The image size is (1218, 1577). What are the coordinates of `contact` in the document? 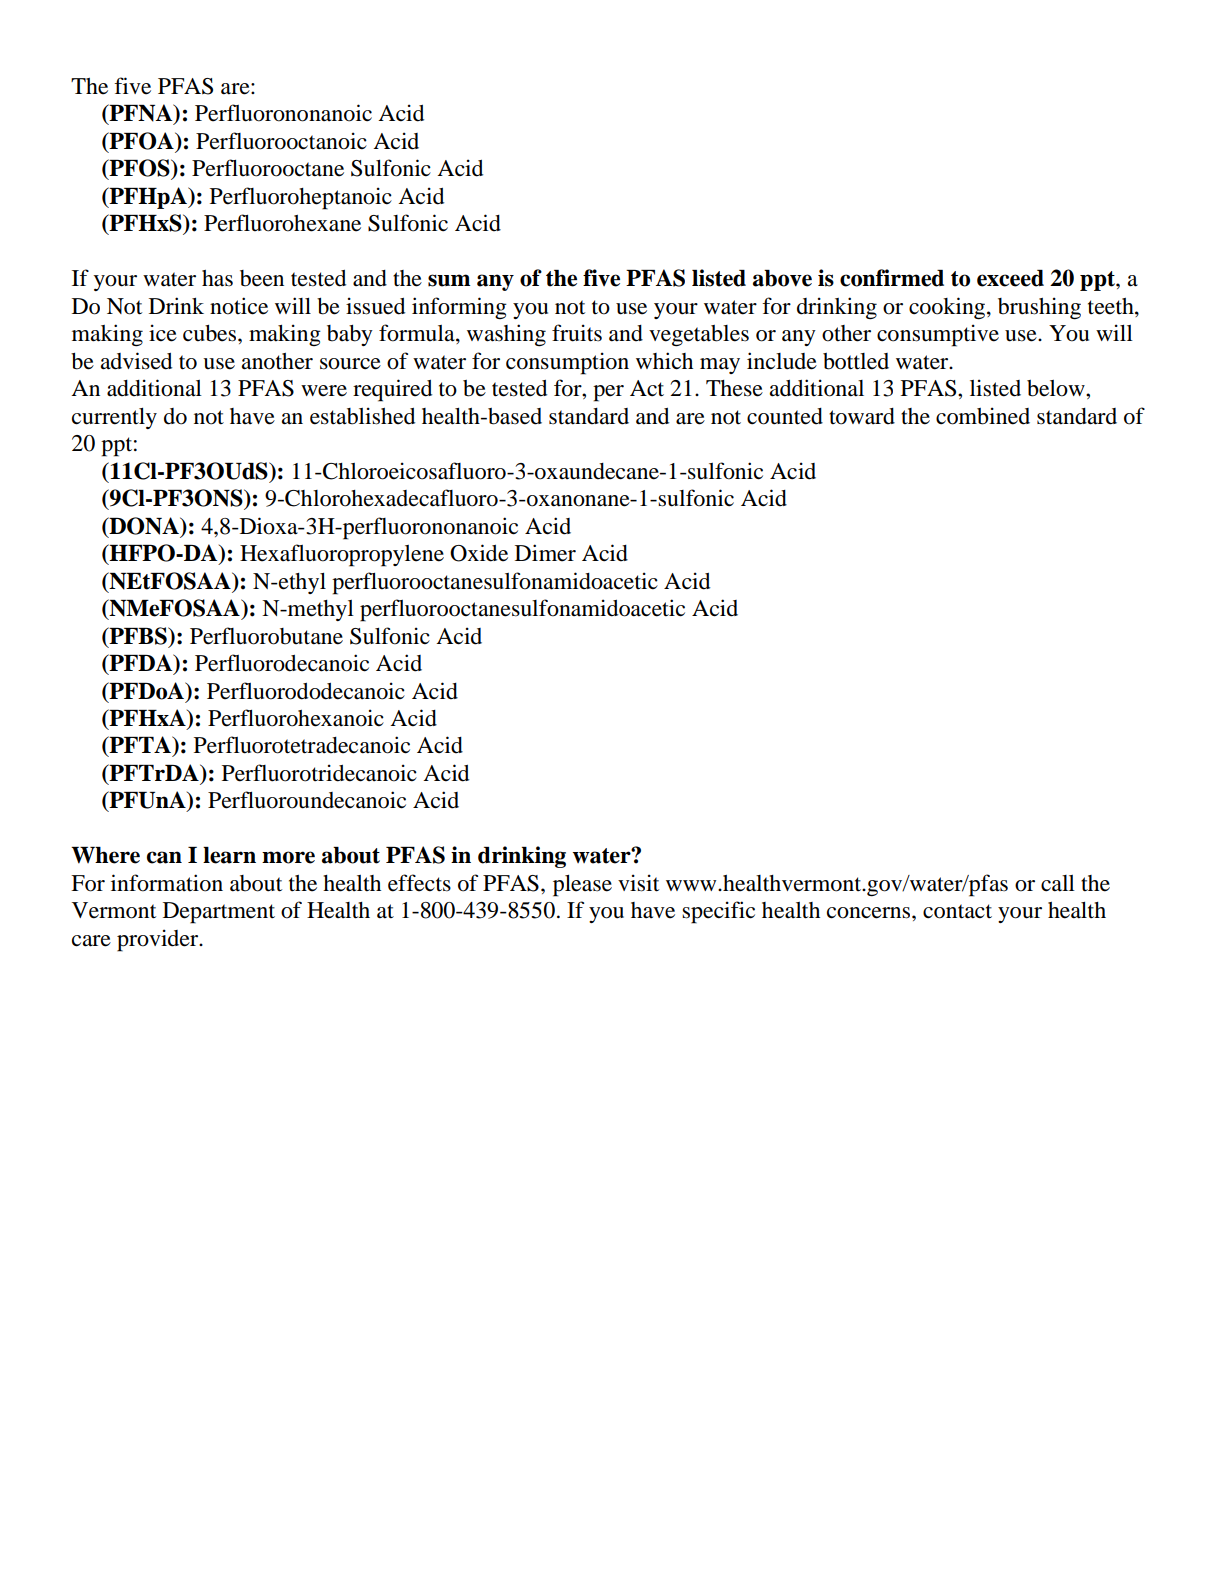 It's located at (957, 911).
